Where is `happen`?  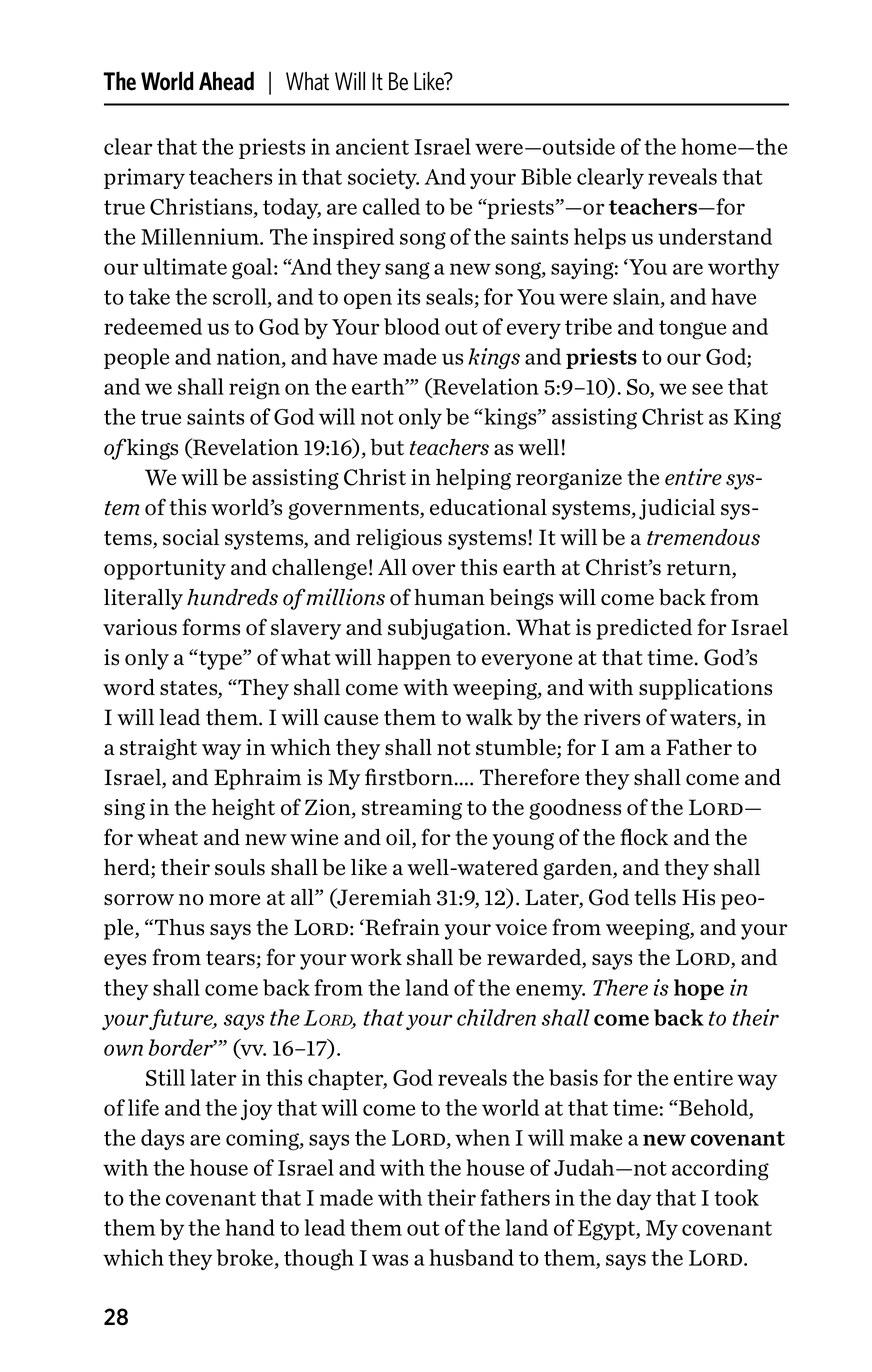 happen is located at coordinates (414, 659).
